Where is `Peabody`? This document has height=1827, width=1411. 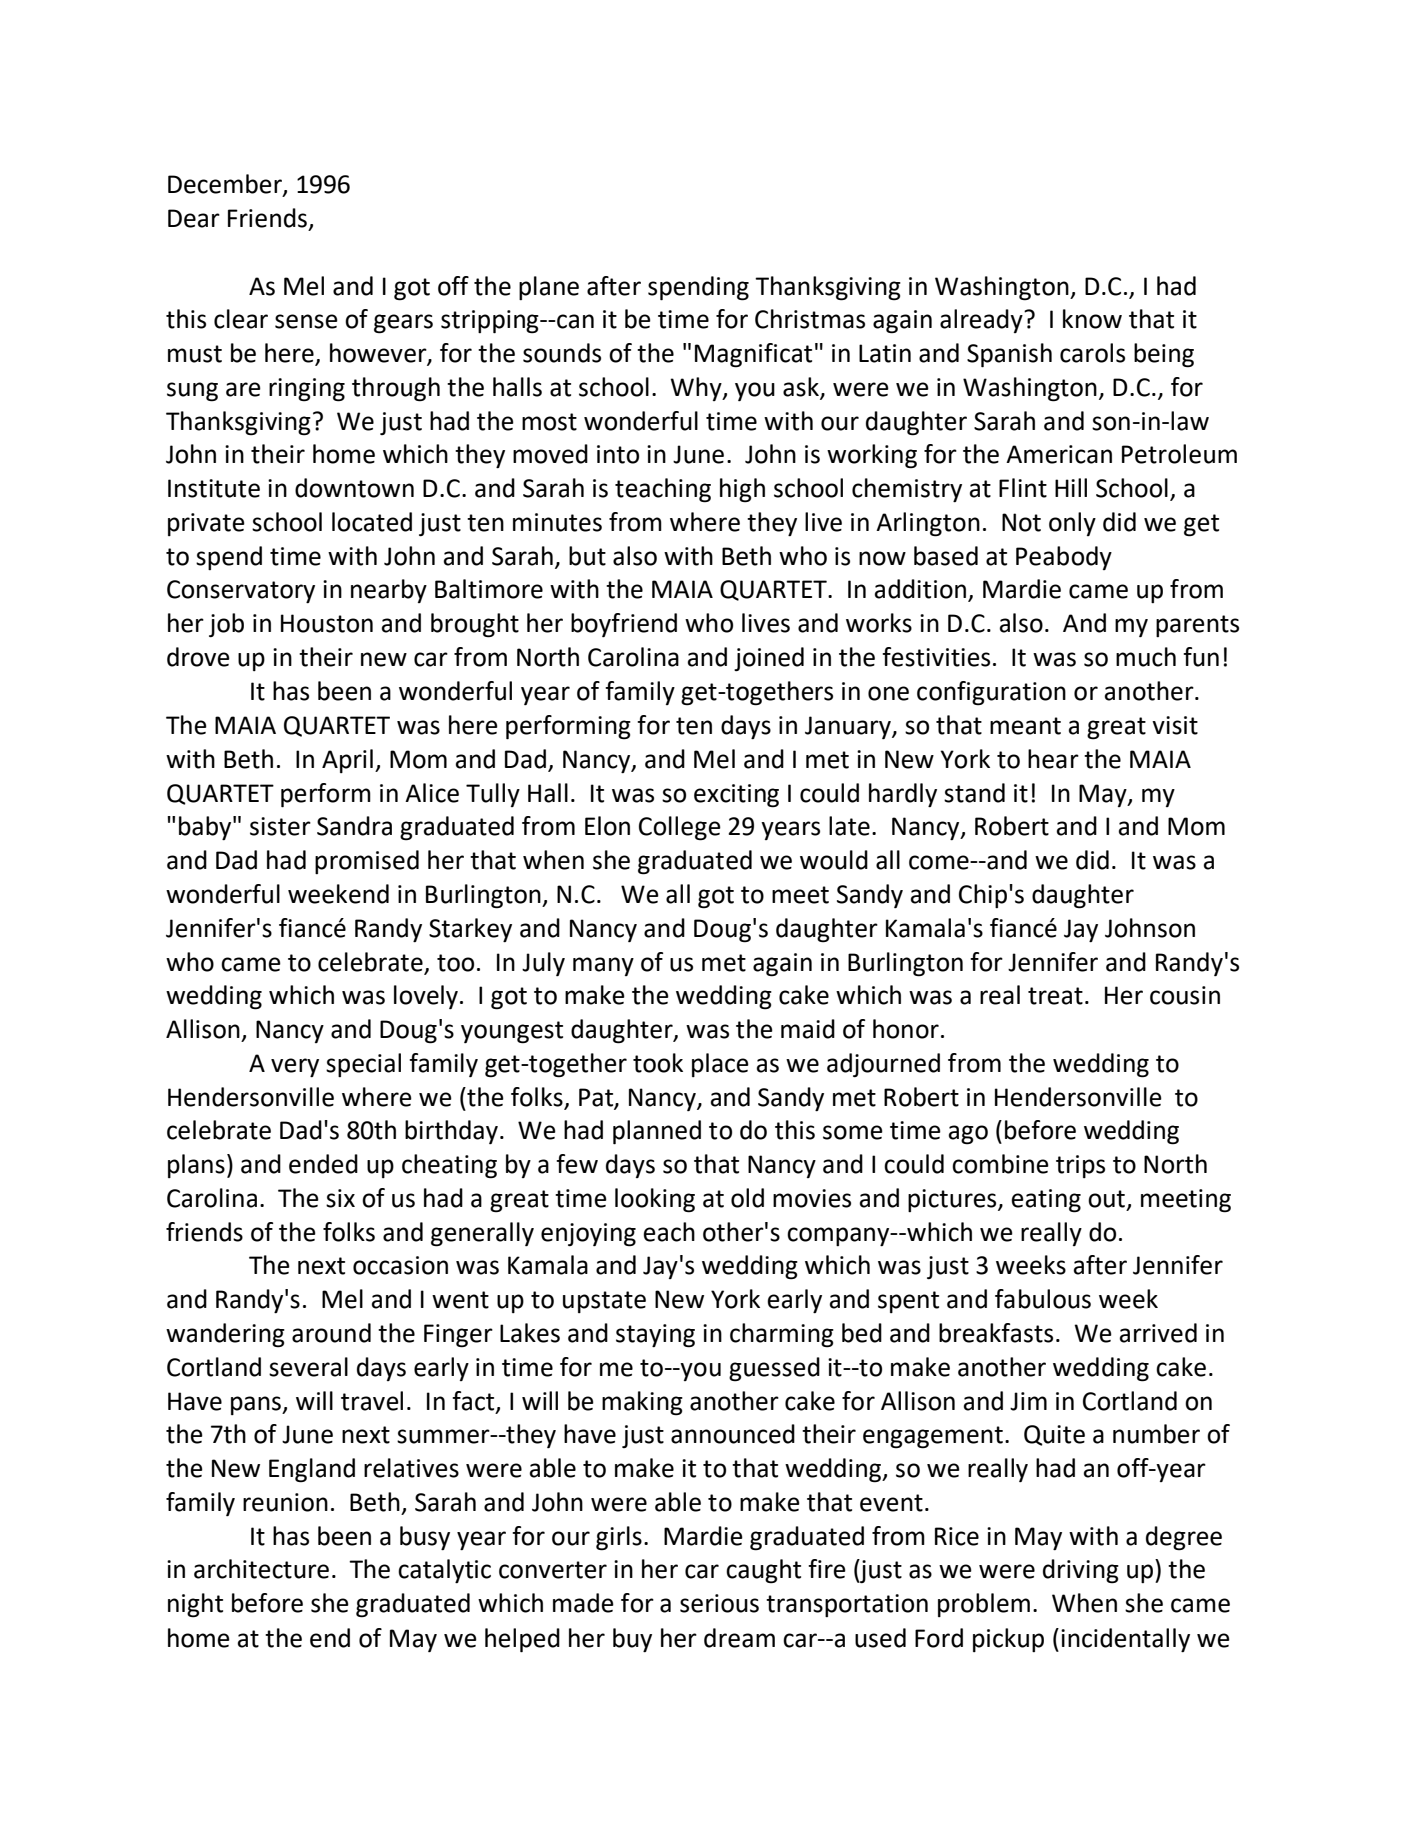
Peabody is located at coordinates (1064, 558).
